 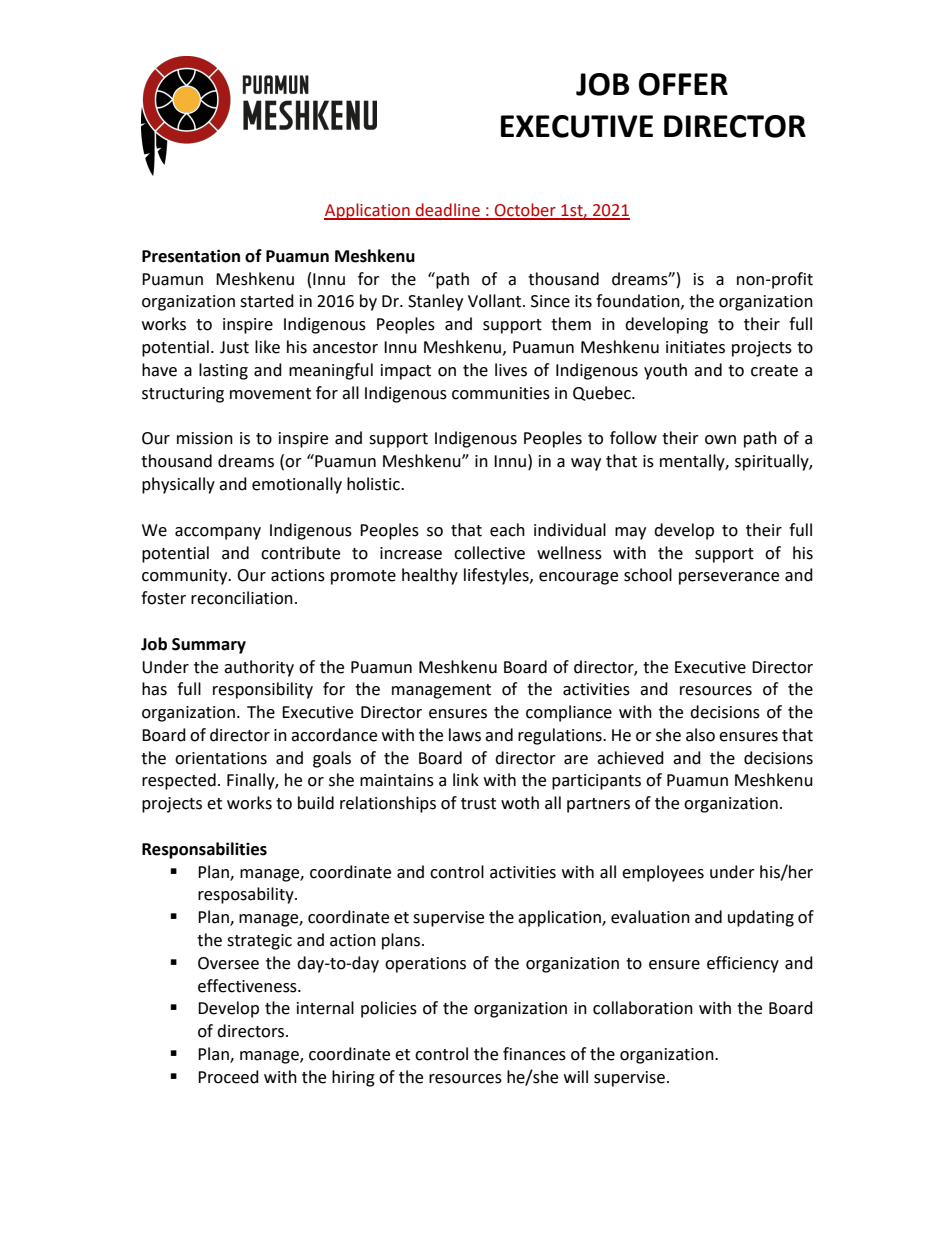 What do you see at coordinates (663, 873) in the screenshot?
I see `employees` at bounding box center [663, 873].
